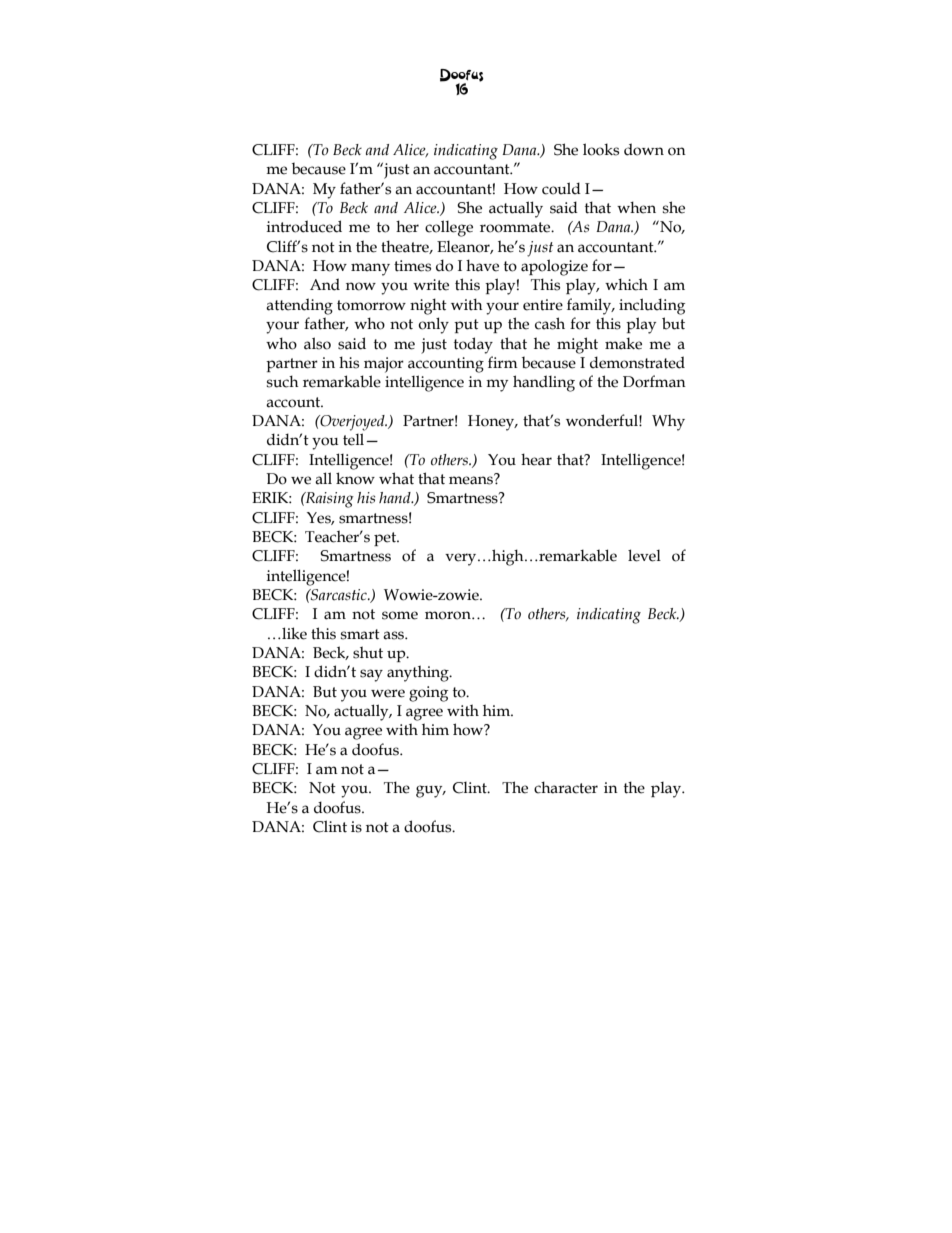 This screenshot has height=1233, width=952. What do you see at coordinates (449, 228) in the screenshot?
I see `college` at bounding box center [449, 228].
